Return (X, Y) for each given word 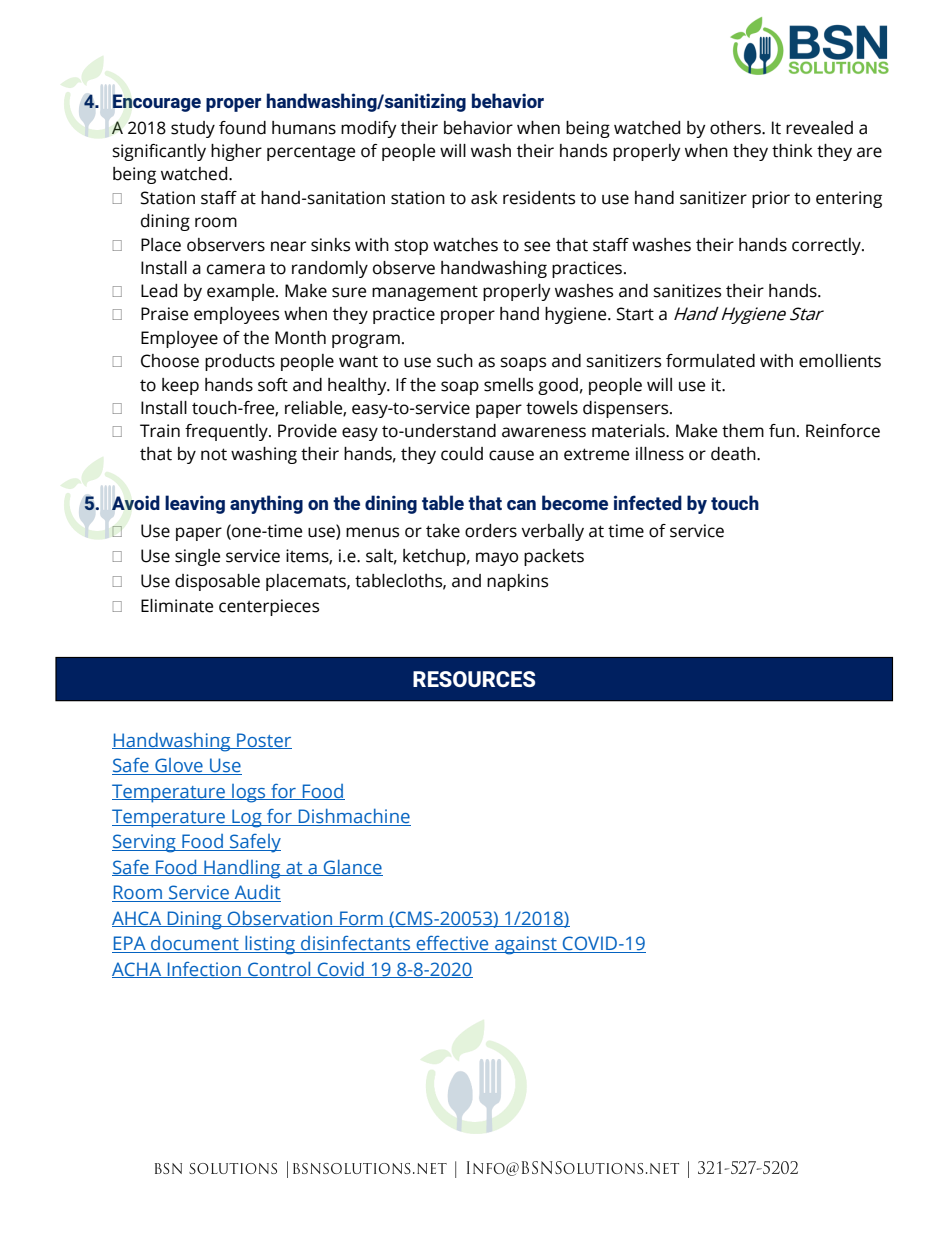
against (526, 945)
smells (508, 385)
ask (484, 198)
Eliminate (177, 606)
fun (782, 431)
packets (554, 557)
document (195, 944)
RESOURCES (474, 679)
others (736, 128)
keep (180, 386)
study (193, 129)
